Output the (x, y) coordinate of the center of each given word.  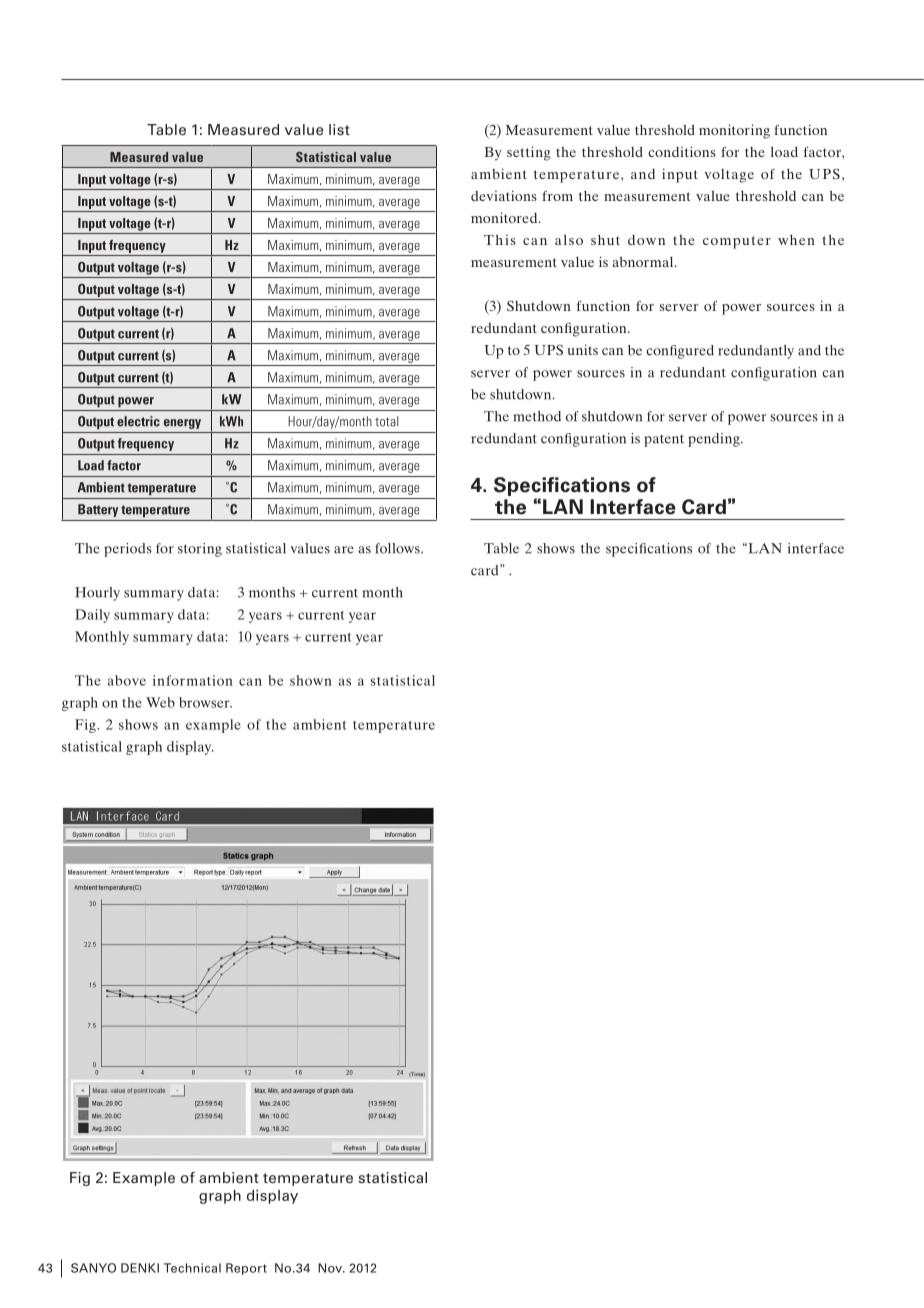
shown (311, 680)
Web (160, 702)
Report (246, 1269)
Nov (331, 1268)
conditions (682, 151)
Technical (192, 1268)
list (339, 129)
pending (715, 440)
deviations (504, 195)
